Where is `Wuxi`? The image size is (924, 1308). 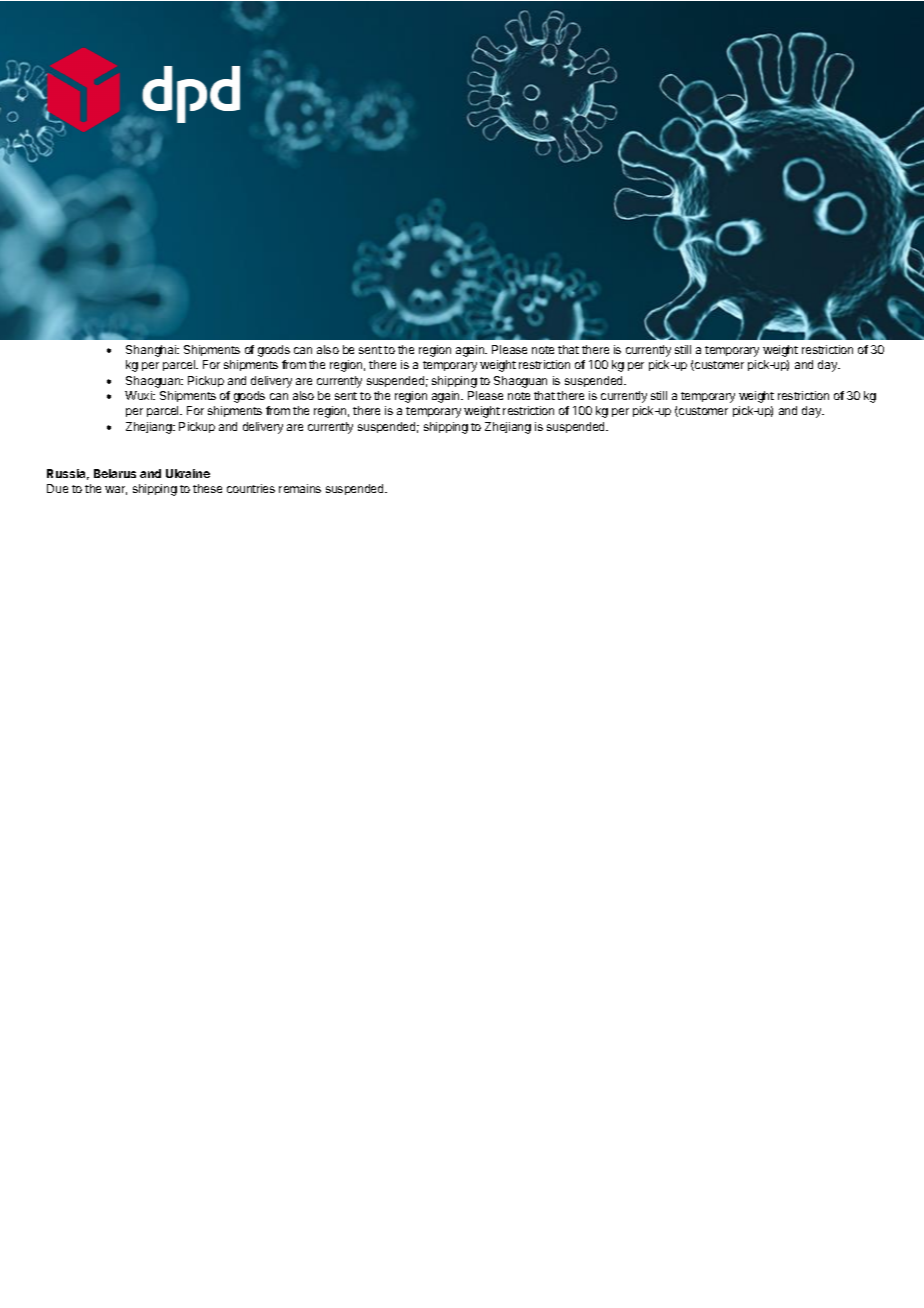
Wuxi is located at coordinates (139, 395).
